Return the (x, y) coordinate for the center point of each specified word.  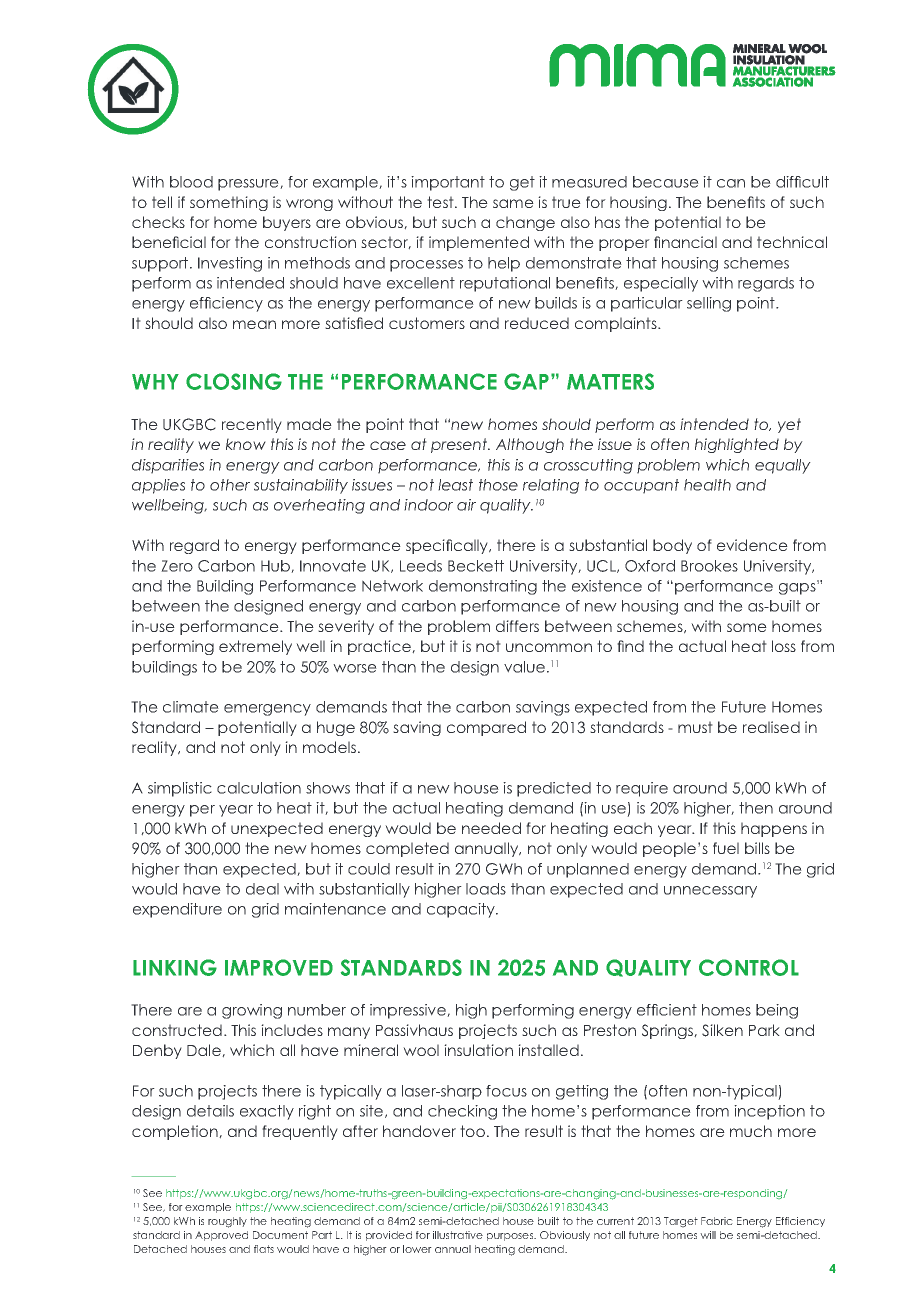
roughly (227, 1222)
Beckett (476, 566)
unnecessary (710, 892)
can (731, 183)
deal (262, 889)
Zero (177, 566)
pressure (249, 185)
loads (486, 889)
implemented (479, 243)
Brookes (709, 566)
